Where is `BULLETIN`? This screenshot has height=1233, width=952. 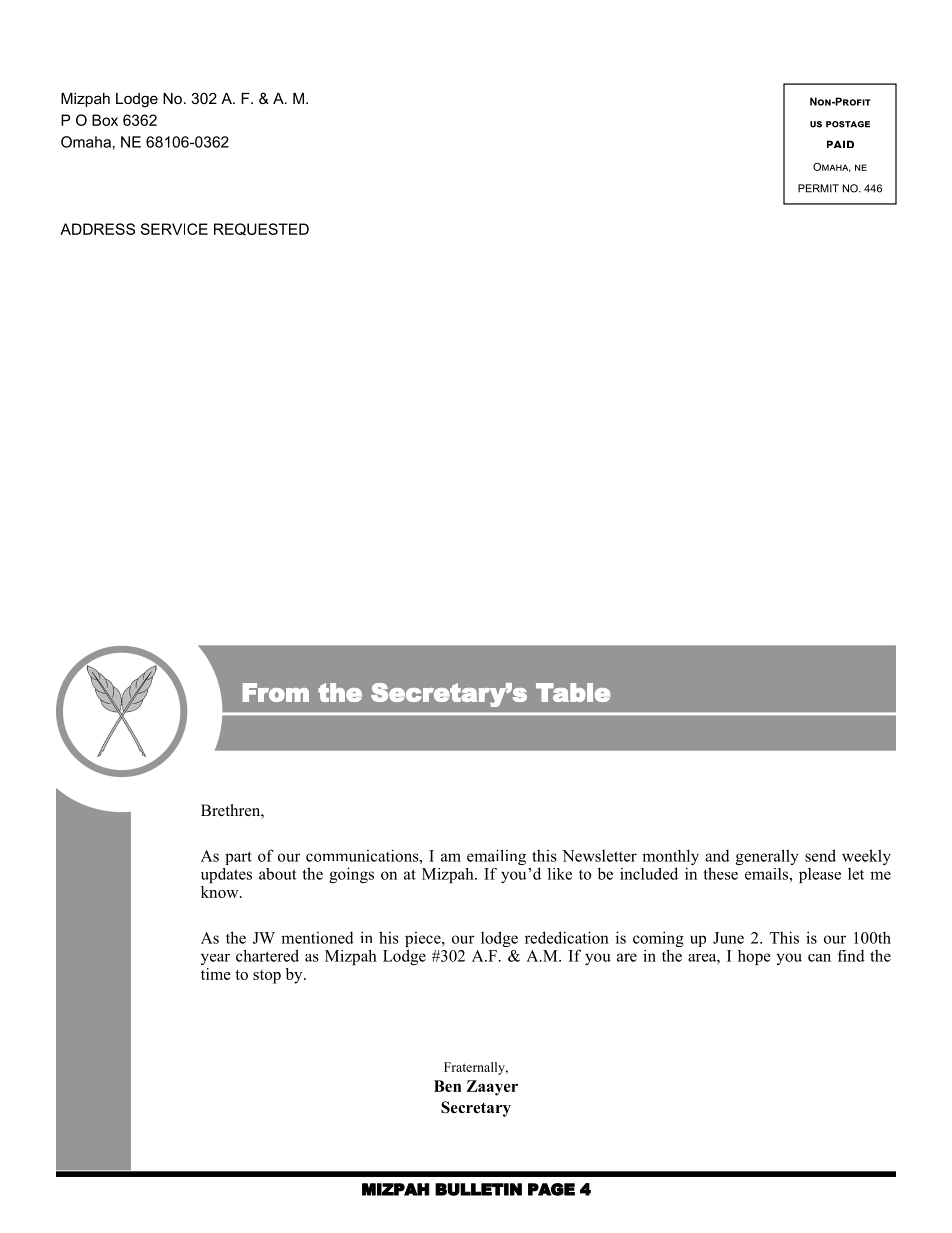 BULLETIN is located at coordinates (478, 1189).
